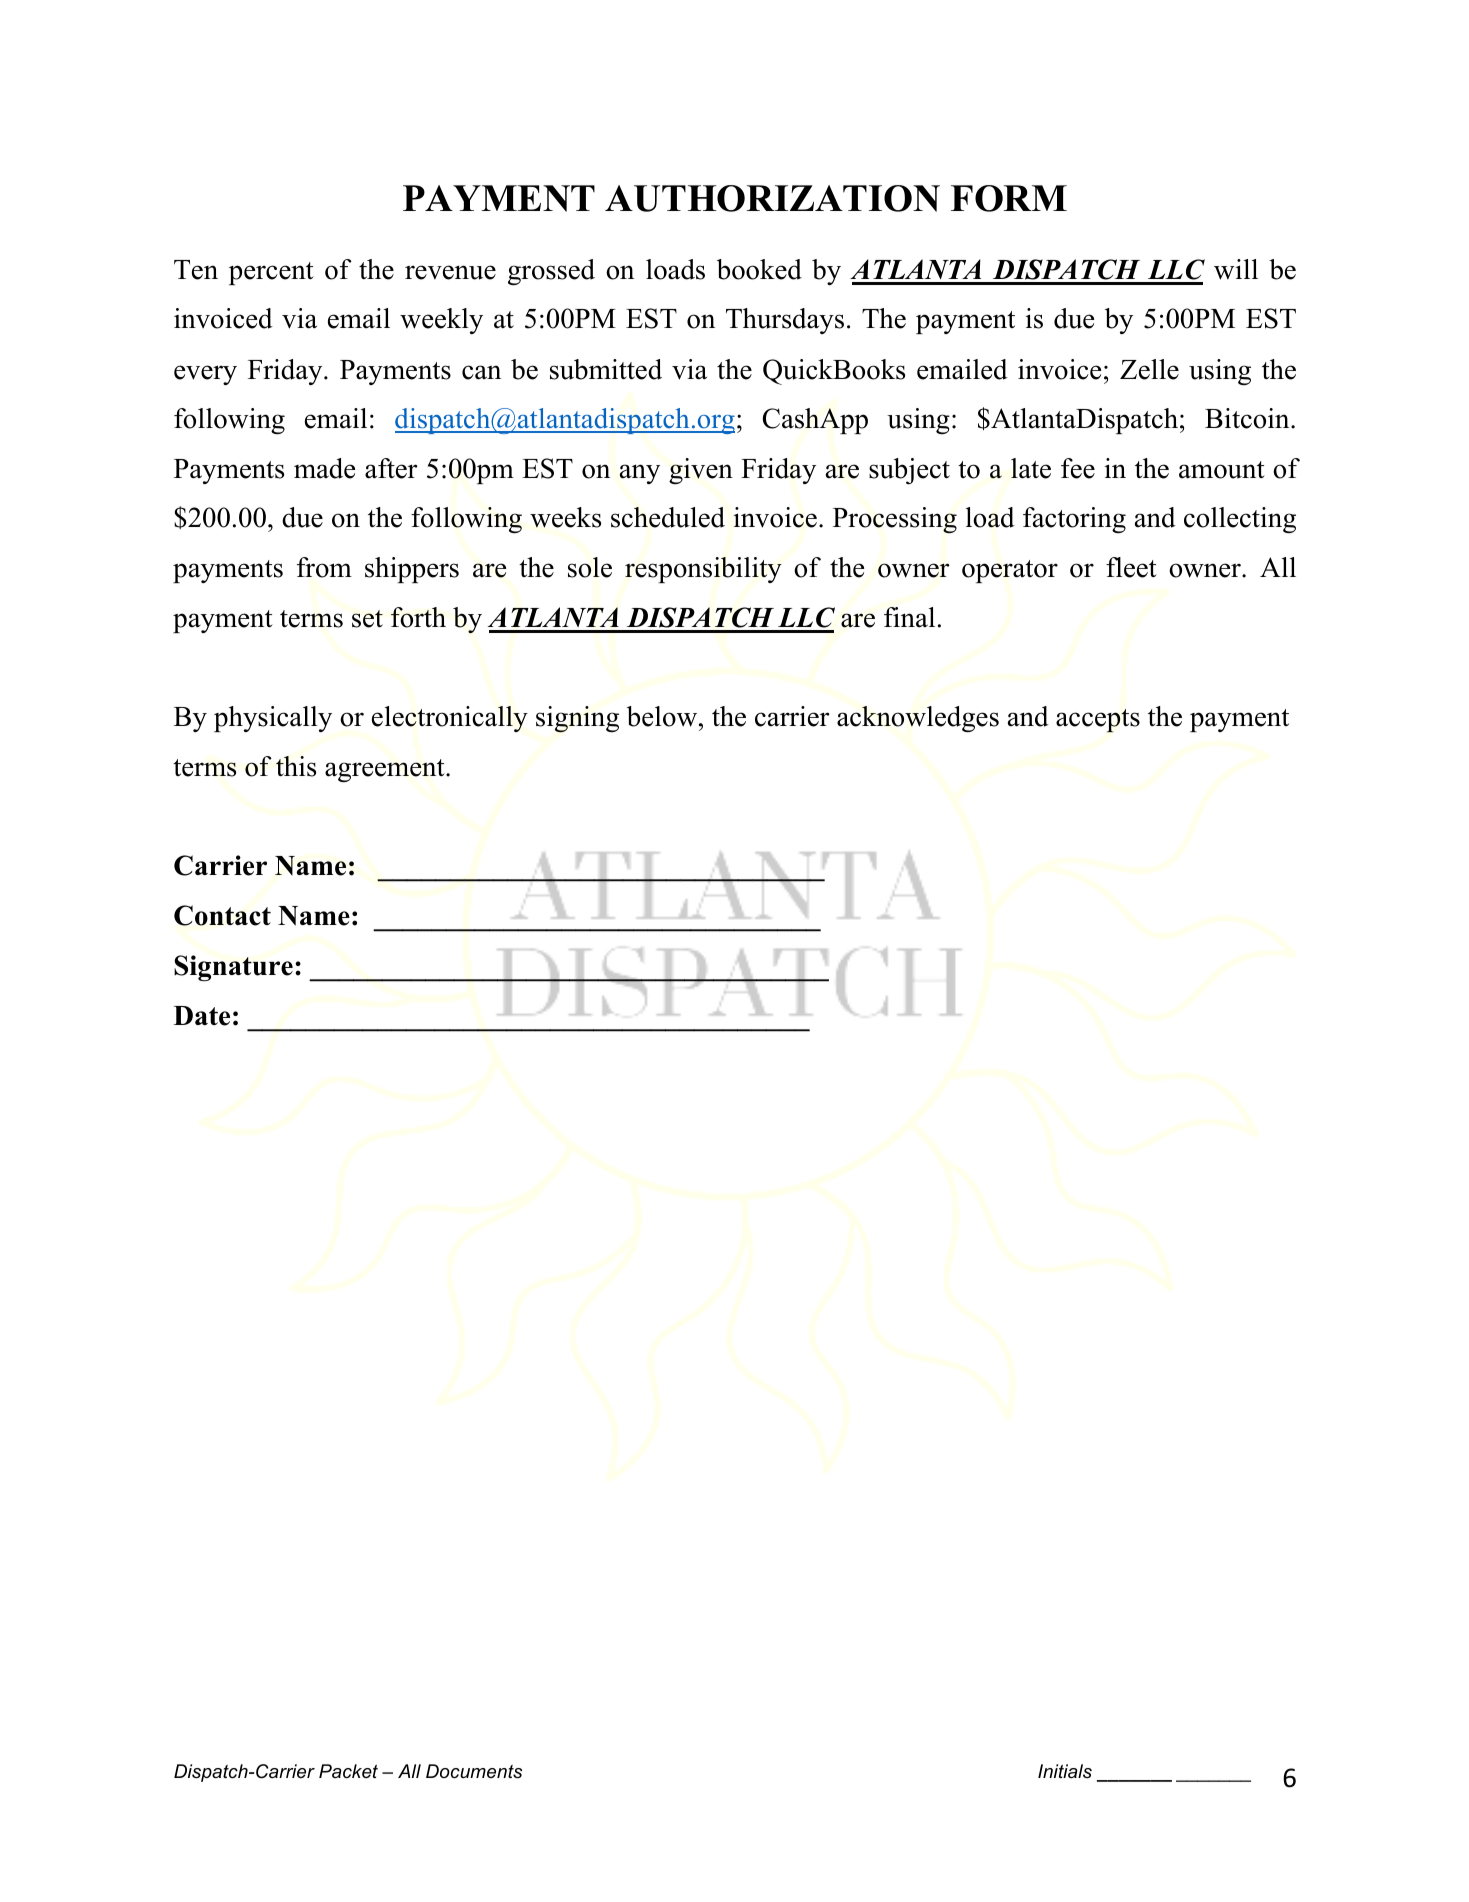  Describe the element at coordinates (296, 766) in the image. I see `this` at that location.
